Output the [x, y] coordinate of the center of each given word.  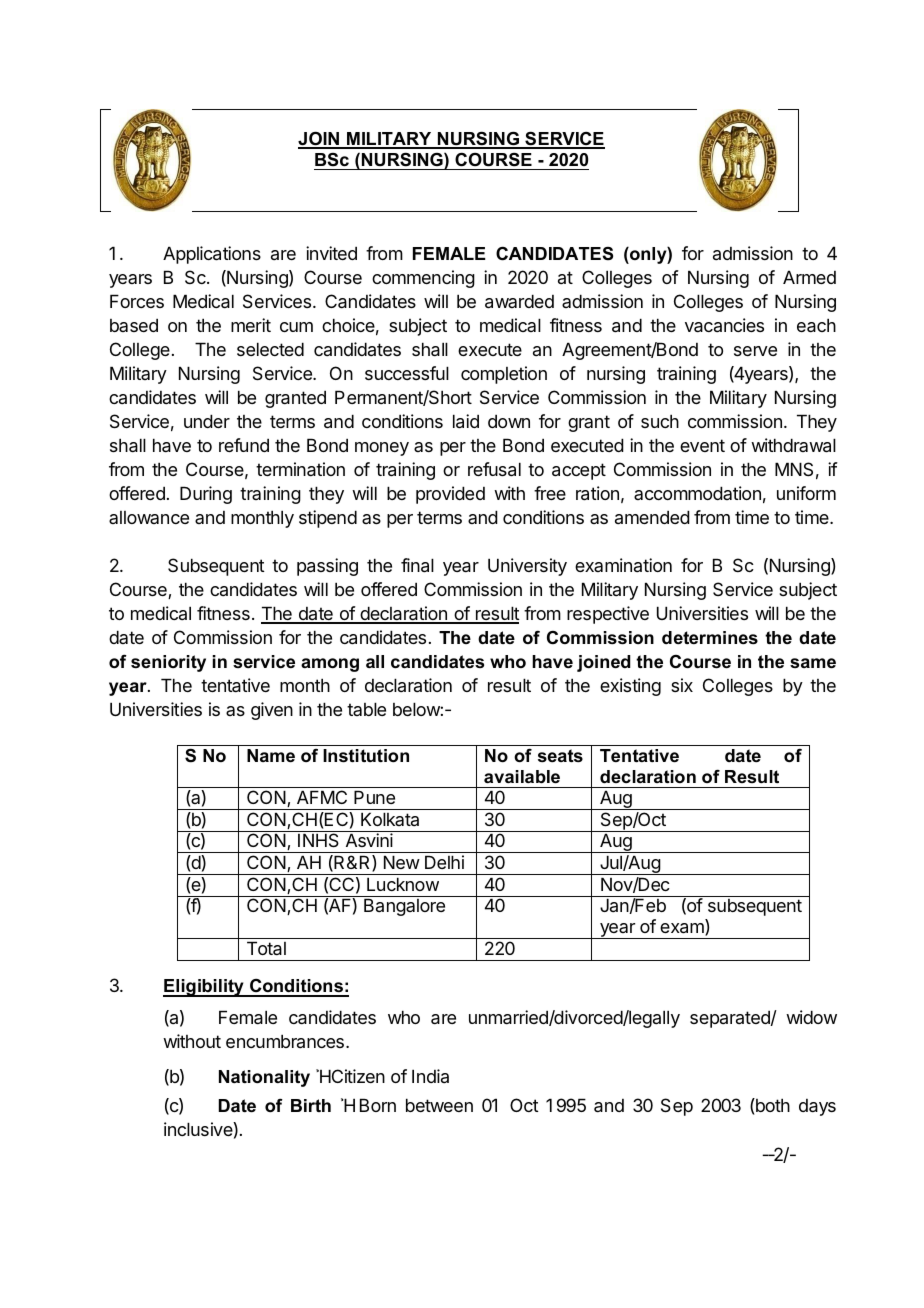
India [430, 1076]
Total [266, 948]
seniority [168, 663]
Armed [809, 277]
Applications [212, 255]
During [206, 495]
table [366, 709]
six [682, 685]
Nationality [264, 1078]
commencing [423, 279]
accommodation [697, 493]
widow [811, 1017]
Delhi [444, 862]
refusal [494, 469]
